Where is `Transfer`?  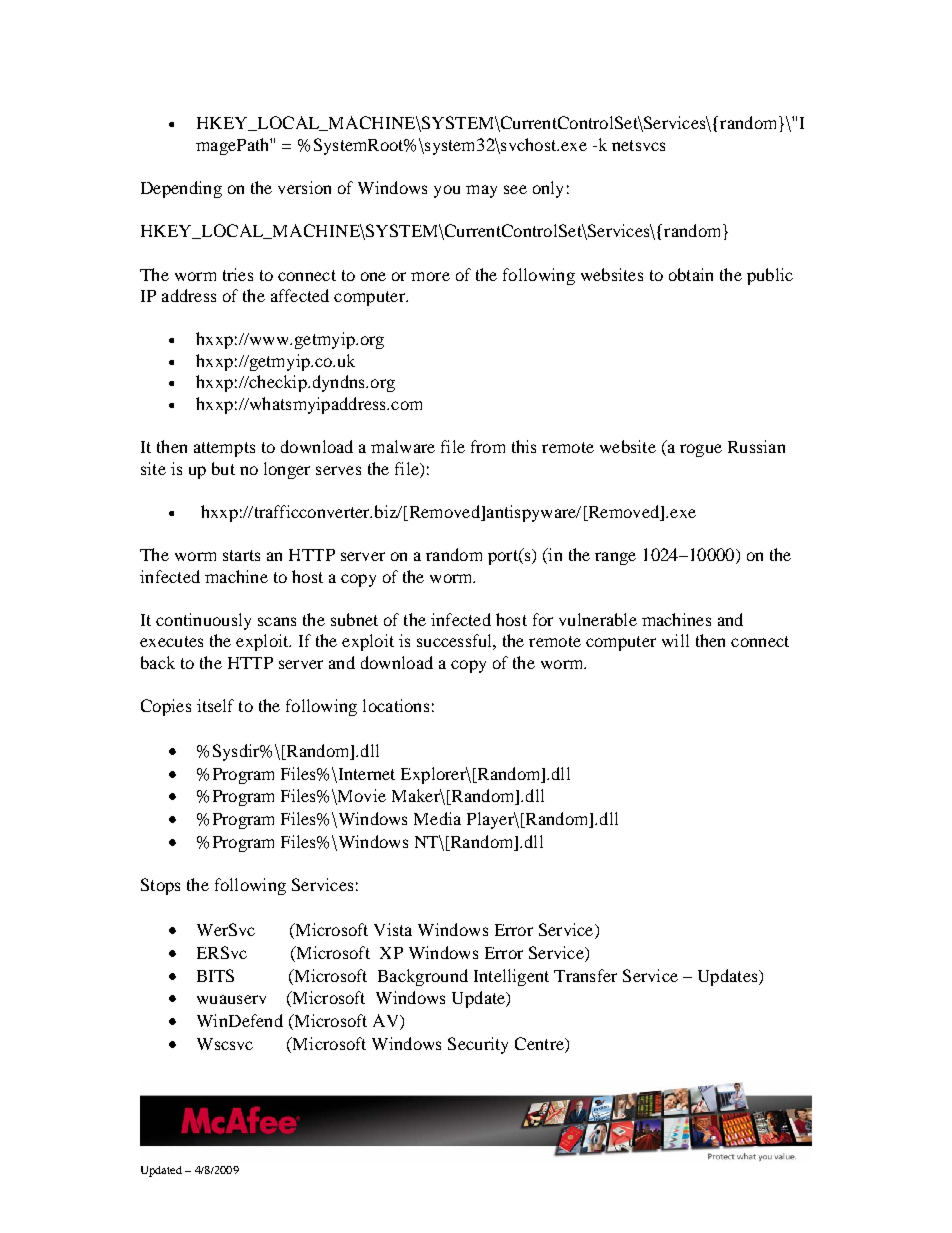
Transfer is located at coordinates (585, 975).
